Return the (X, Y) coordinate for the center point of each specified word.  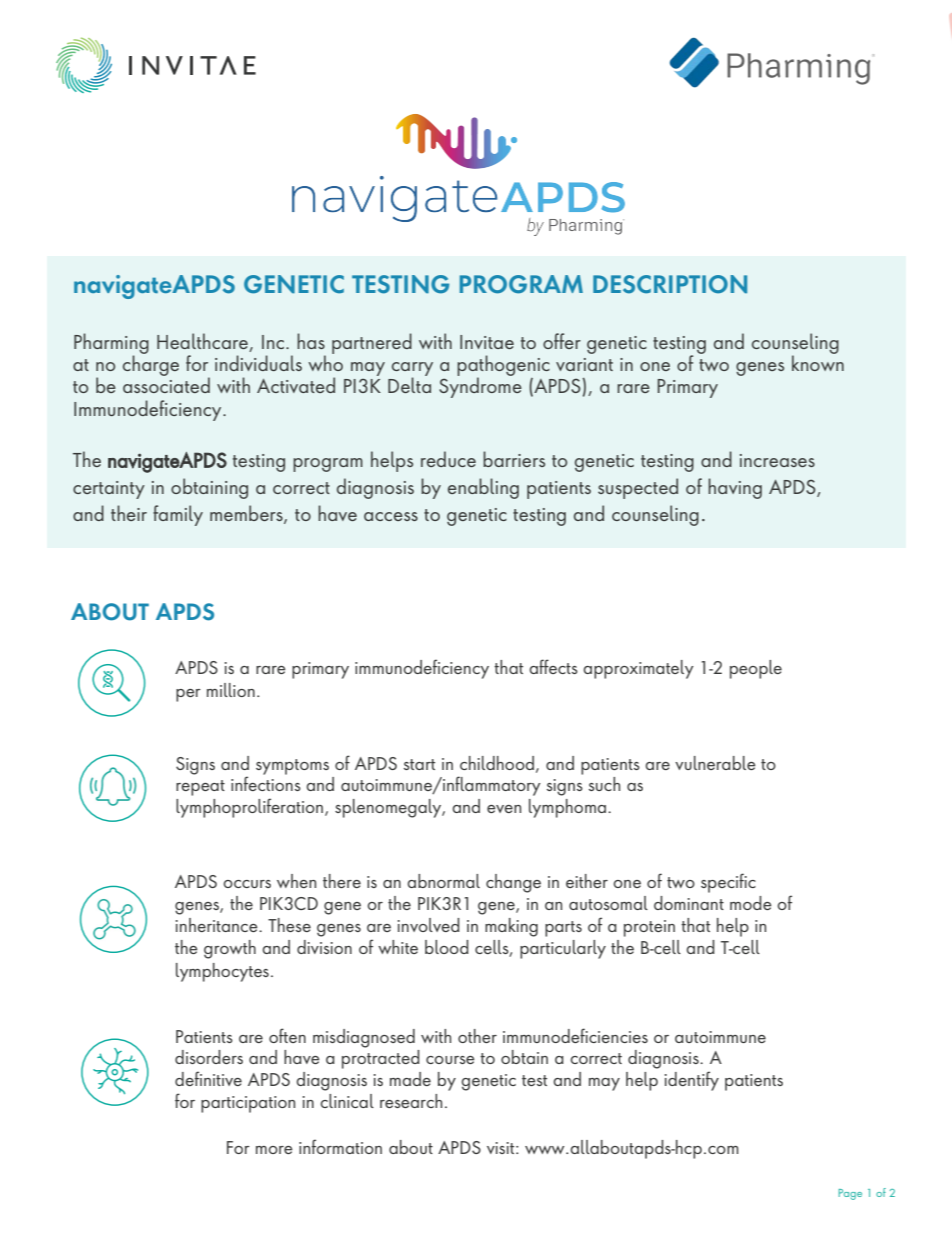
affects (553, 666)
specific (728, 883)
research (411, 1101)
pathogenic (503, 367)
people (756, 669)
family (178, 515)
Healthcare (203, 342)
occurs (247, 884)
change (513, 883)
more (274, 1150)
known (818, 362)
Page (850, 1194)
